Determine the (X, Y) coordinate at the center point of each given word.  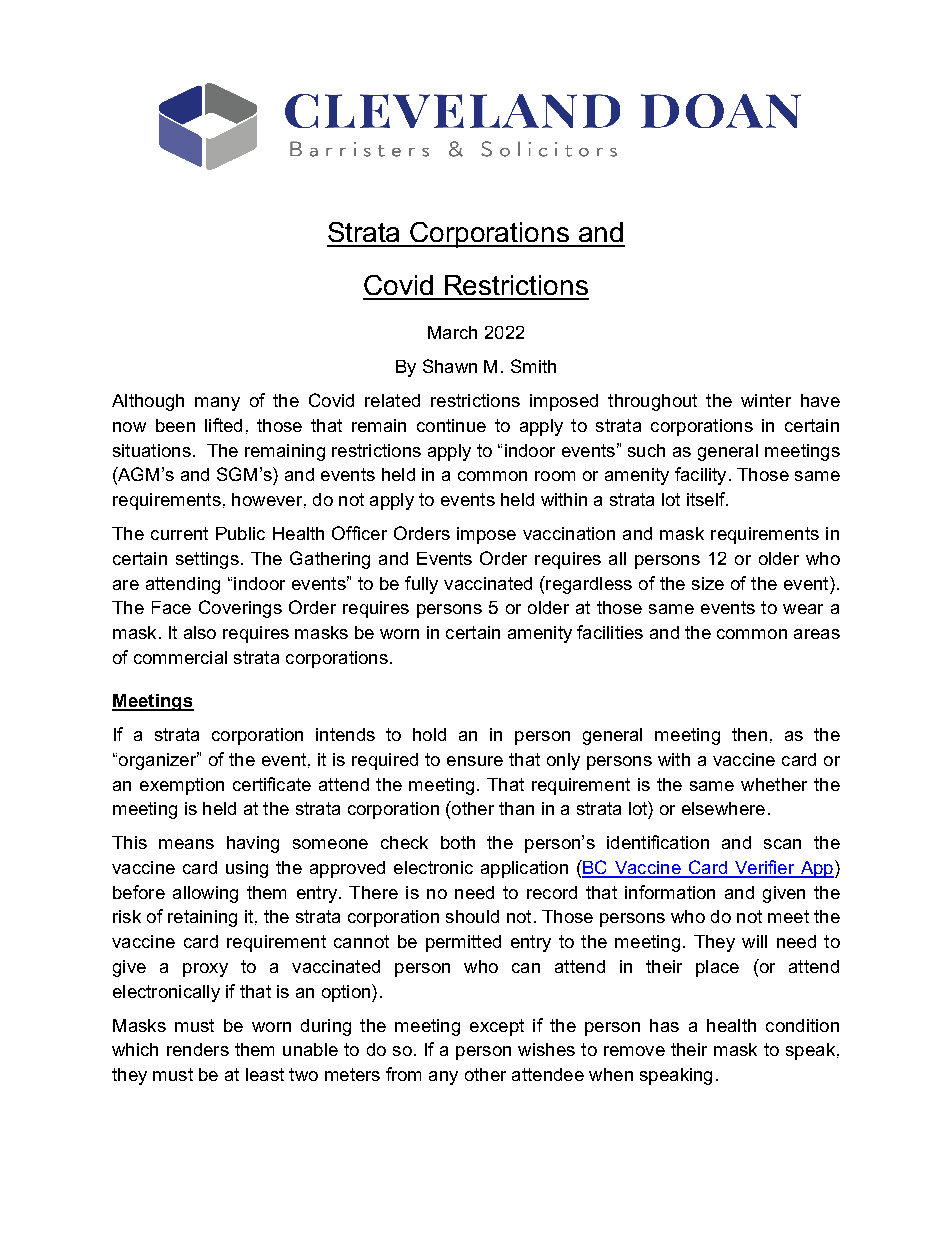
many (217, 404)
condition (802, 1025)
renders (198, 1049)
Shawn (450, 366)
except (497, 1027)
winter (766, 400)
